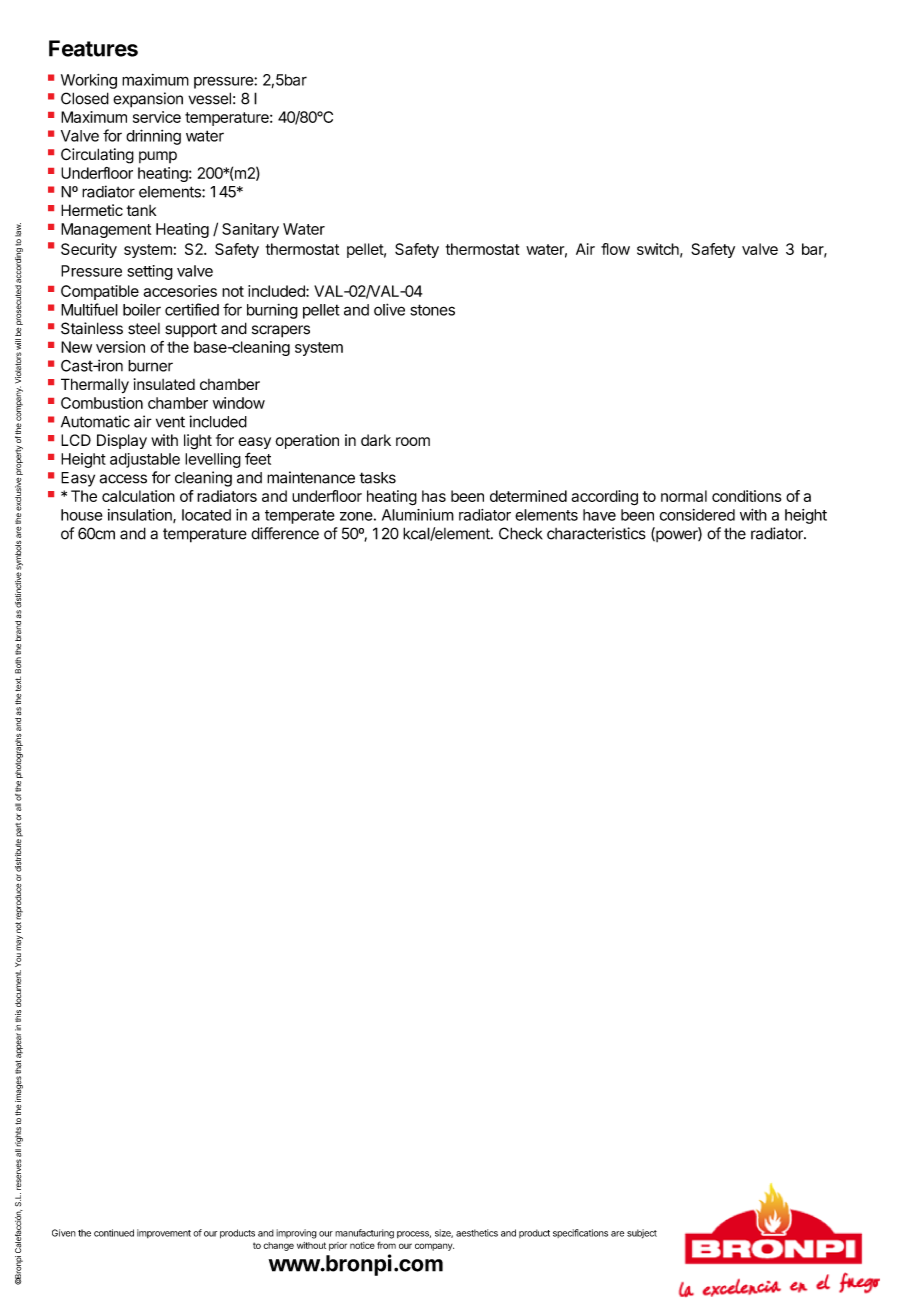 The width and height of the page is (924, 1308). What do you see at coordinates (209, 98) in the page?
I see `vessel` at bounding box center [209, 98].
